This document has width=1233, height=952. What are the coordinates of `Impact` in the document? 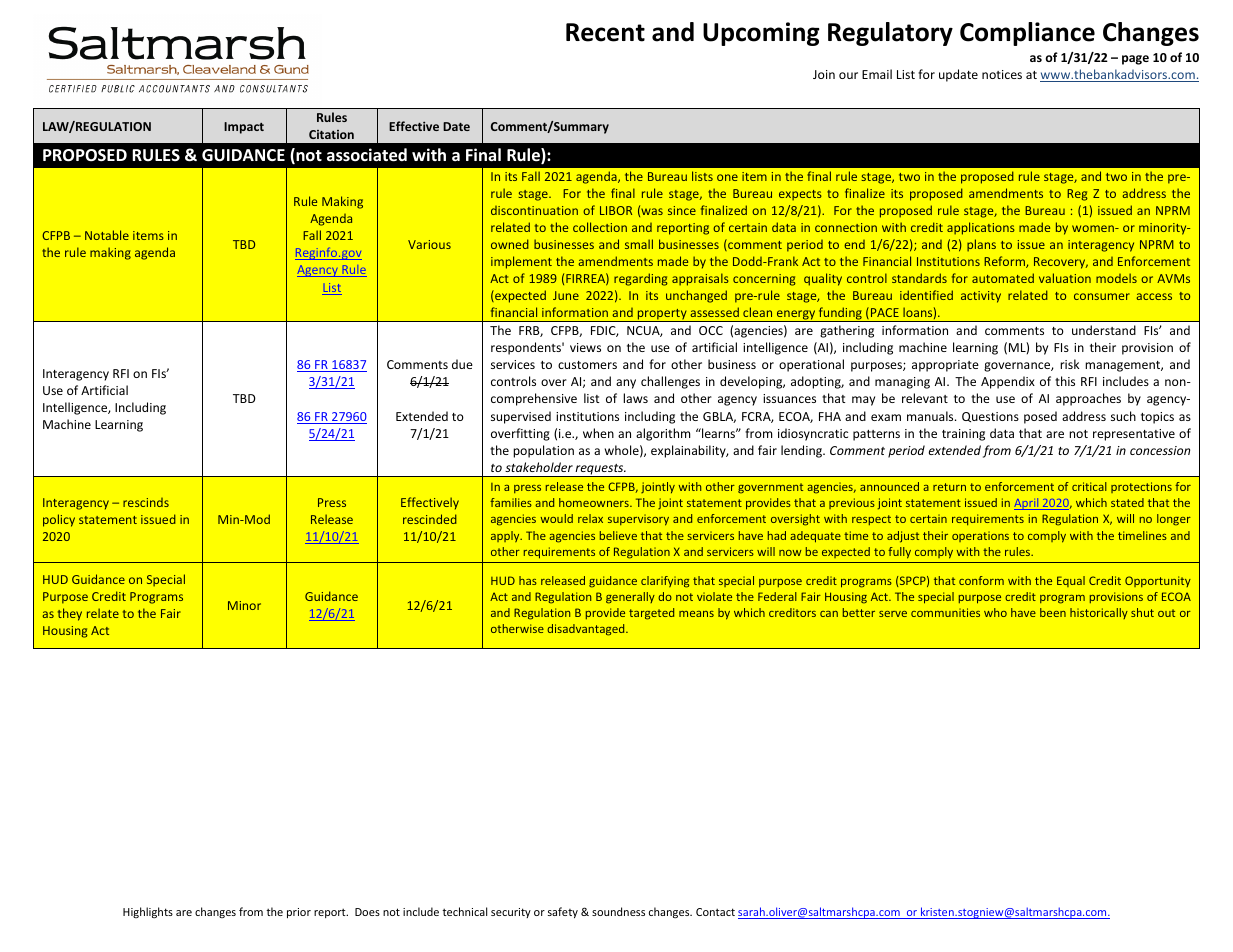 It's located at (244, 128).
